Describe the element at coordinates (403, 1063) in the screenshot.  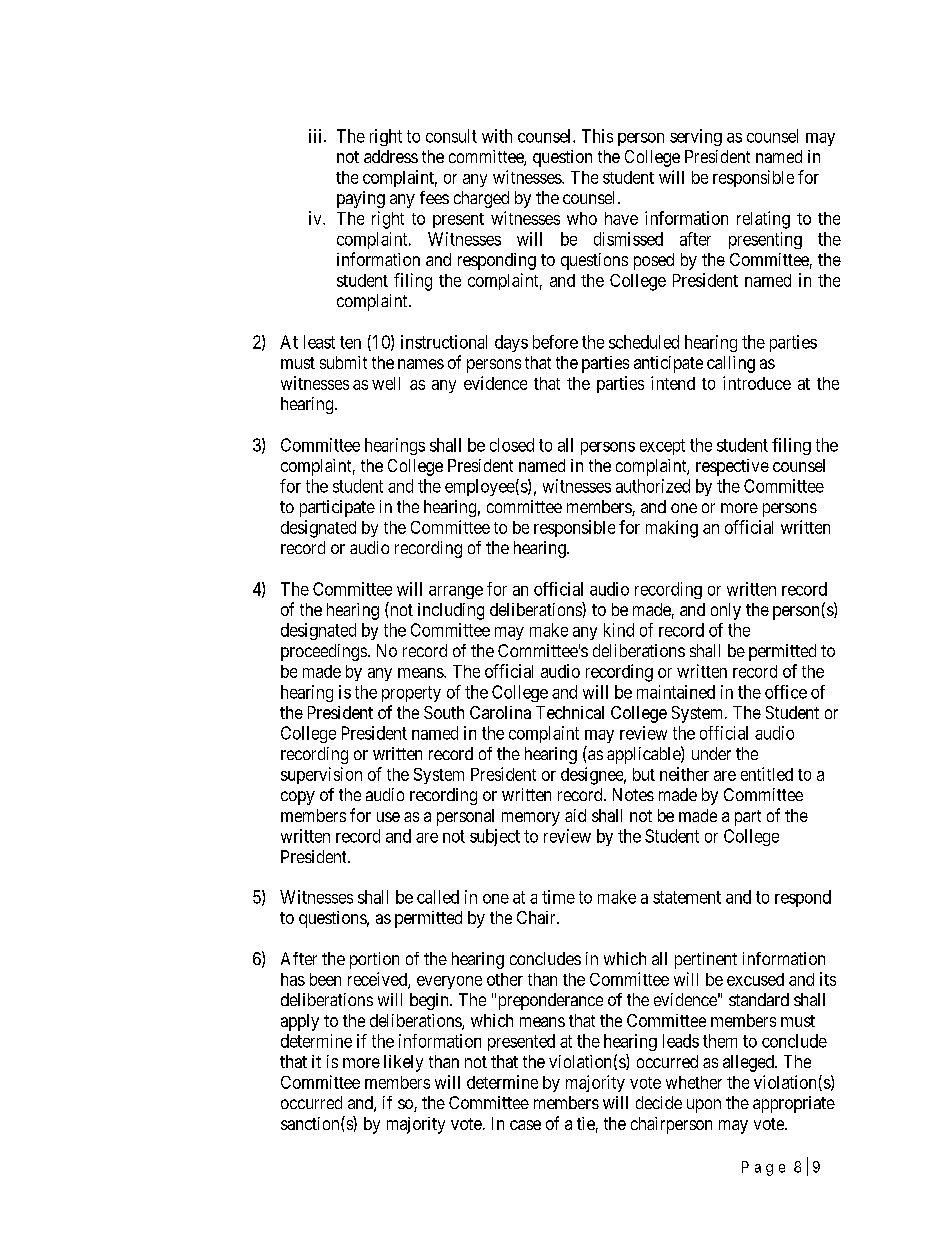
I see `likely` at that location.
